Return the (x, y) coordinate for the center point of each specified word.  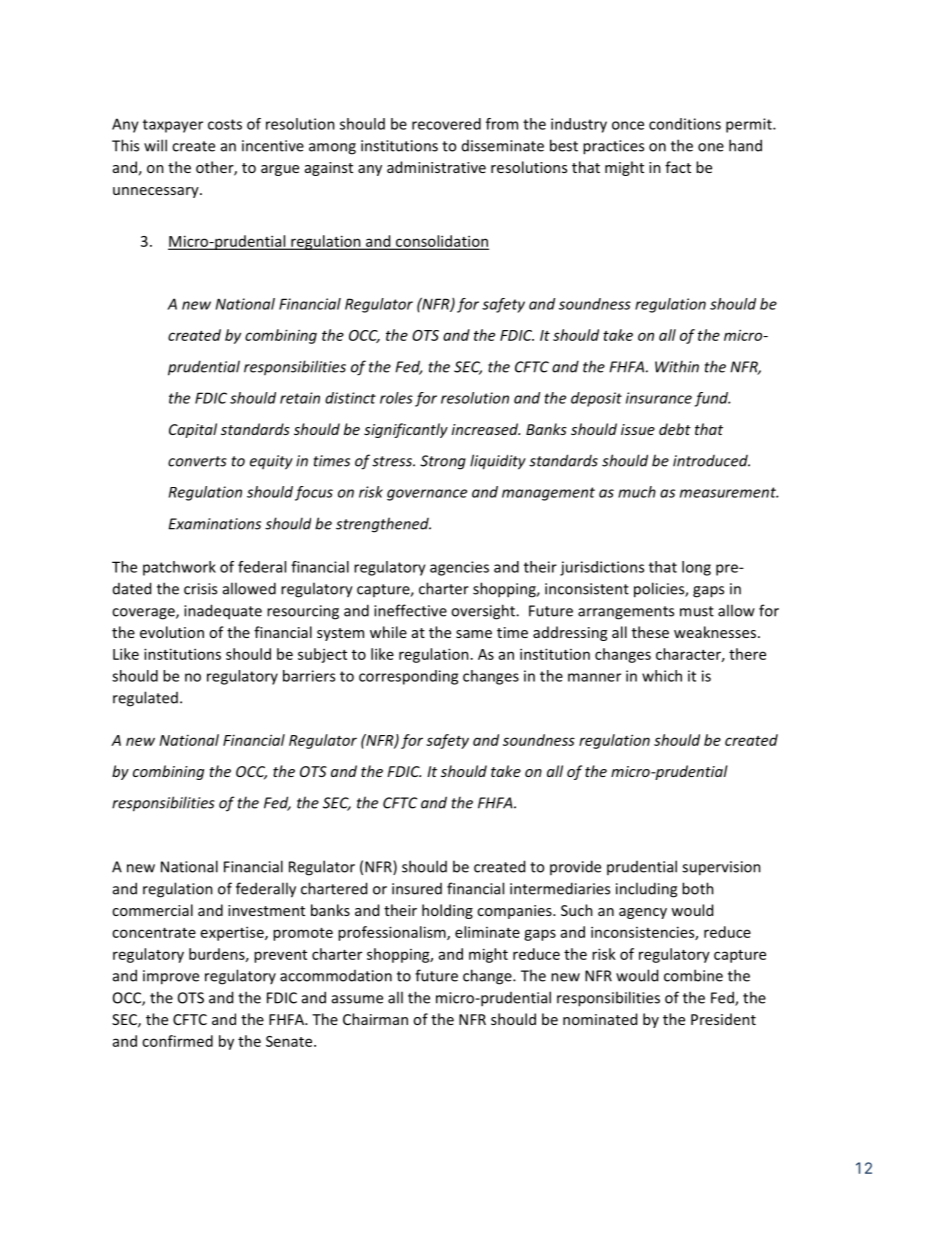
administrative (436, 167)
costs (225, 124)
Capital (193, 430)
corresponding (408, 677)
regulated (145, 699)
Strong (443, 462)
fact (678, 167)
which (662, 676)
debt (675, 429)
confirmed (177, 1041)
